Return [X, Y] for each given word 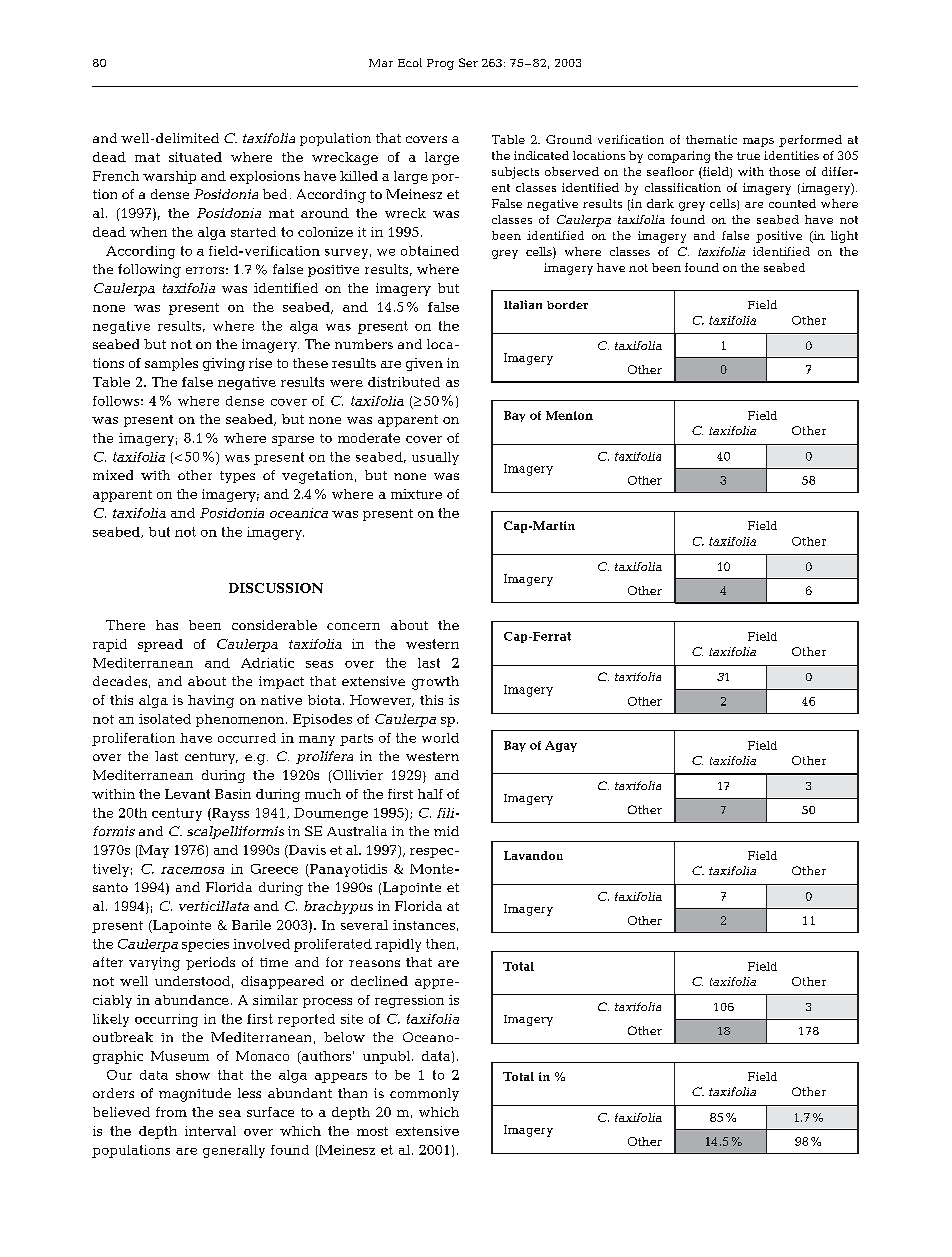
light [844, 237]
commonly [424, 1094]
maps [758, 142]
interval [210, 1131]
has [167, 625]
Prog [440, 64]
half [430, 794]
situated [195, 157]
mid [446, 831]
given [424, 364]
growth [435, 683]
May [153, 851]
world [440, 738]
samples [171, 364]
